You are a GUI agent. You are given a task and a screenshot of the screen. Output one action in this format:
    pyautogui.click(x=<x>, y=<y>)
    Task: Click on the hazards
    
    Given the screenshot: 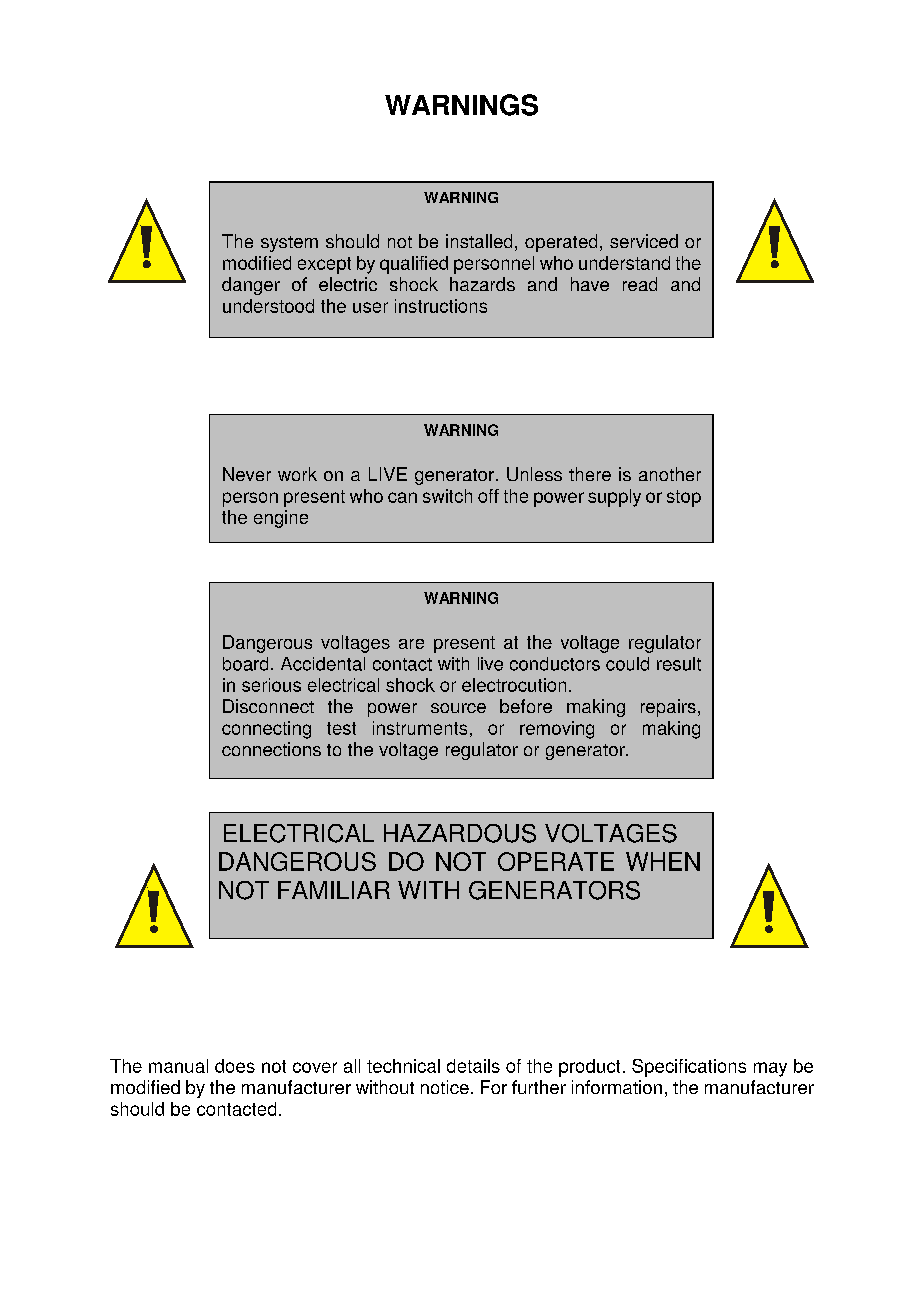 What is the action you would take?
    pyautogui.click(x=482, y=284)
